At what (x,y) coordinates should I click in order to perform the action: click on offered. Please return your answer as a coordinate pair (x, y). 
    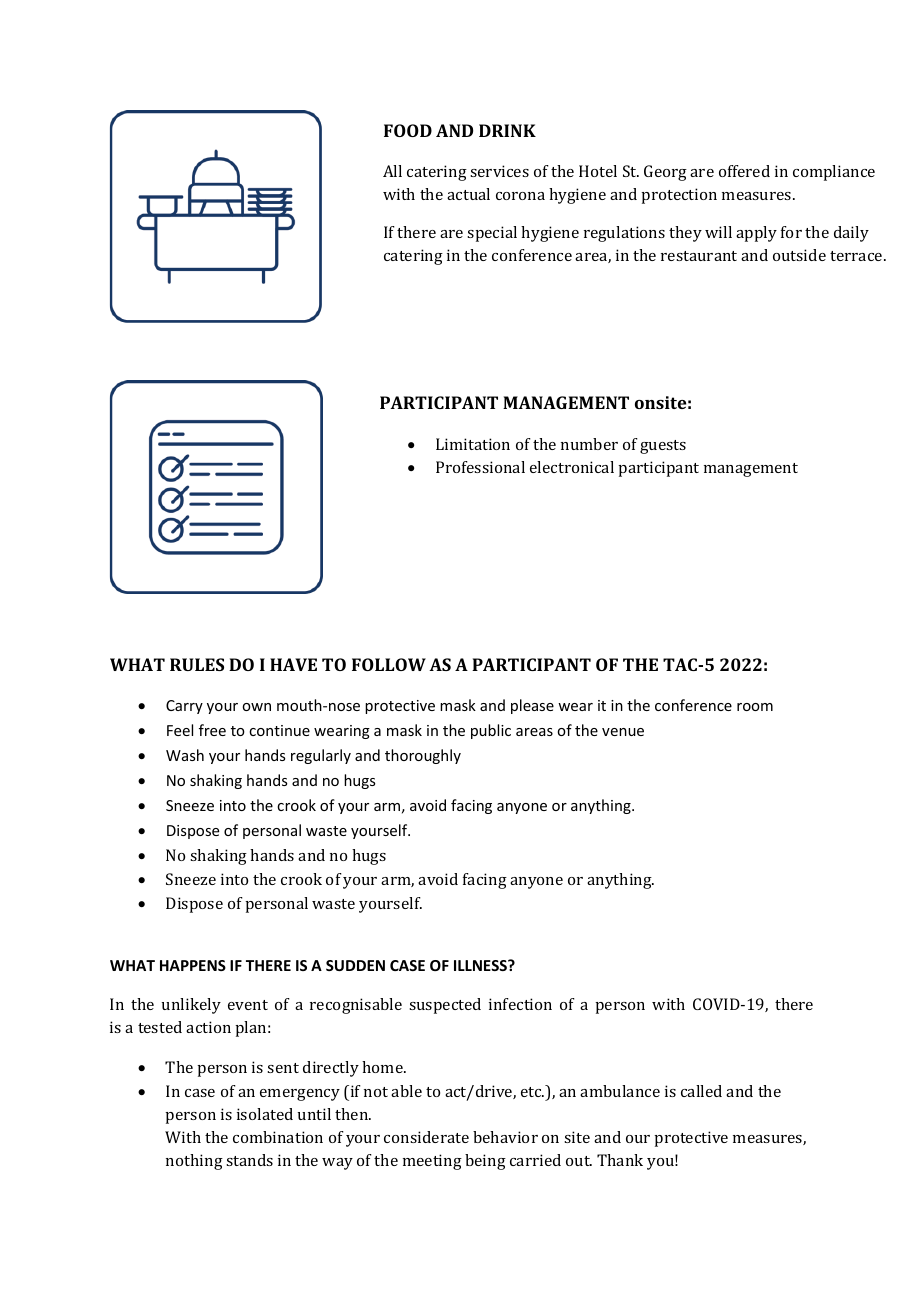
    Looking at the image, I should click on (744, 171).
